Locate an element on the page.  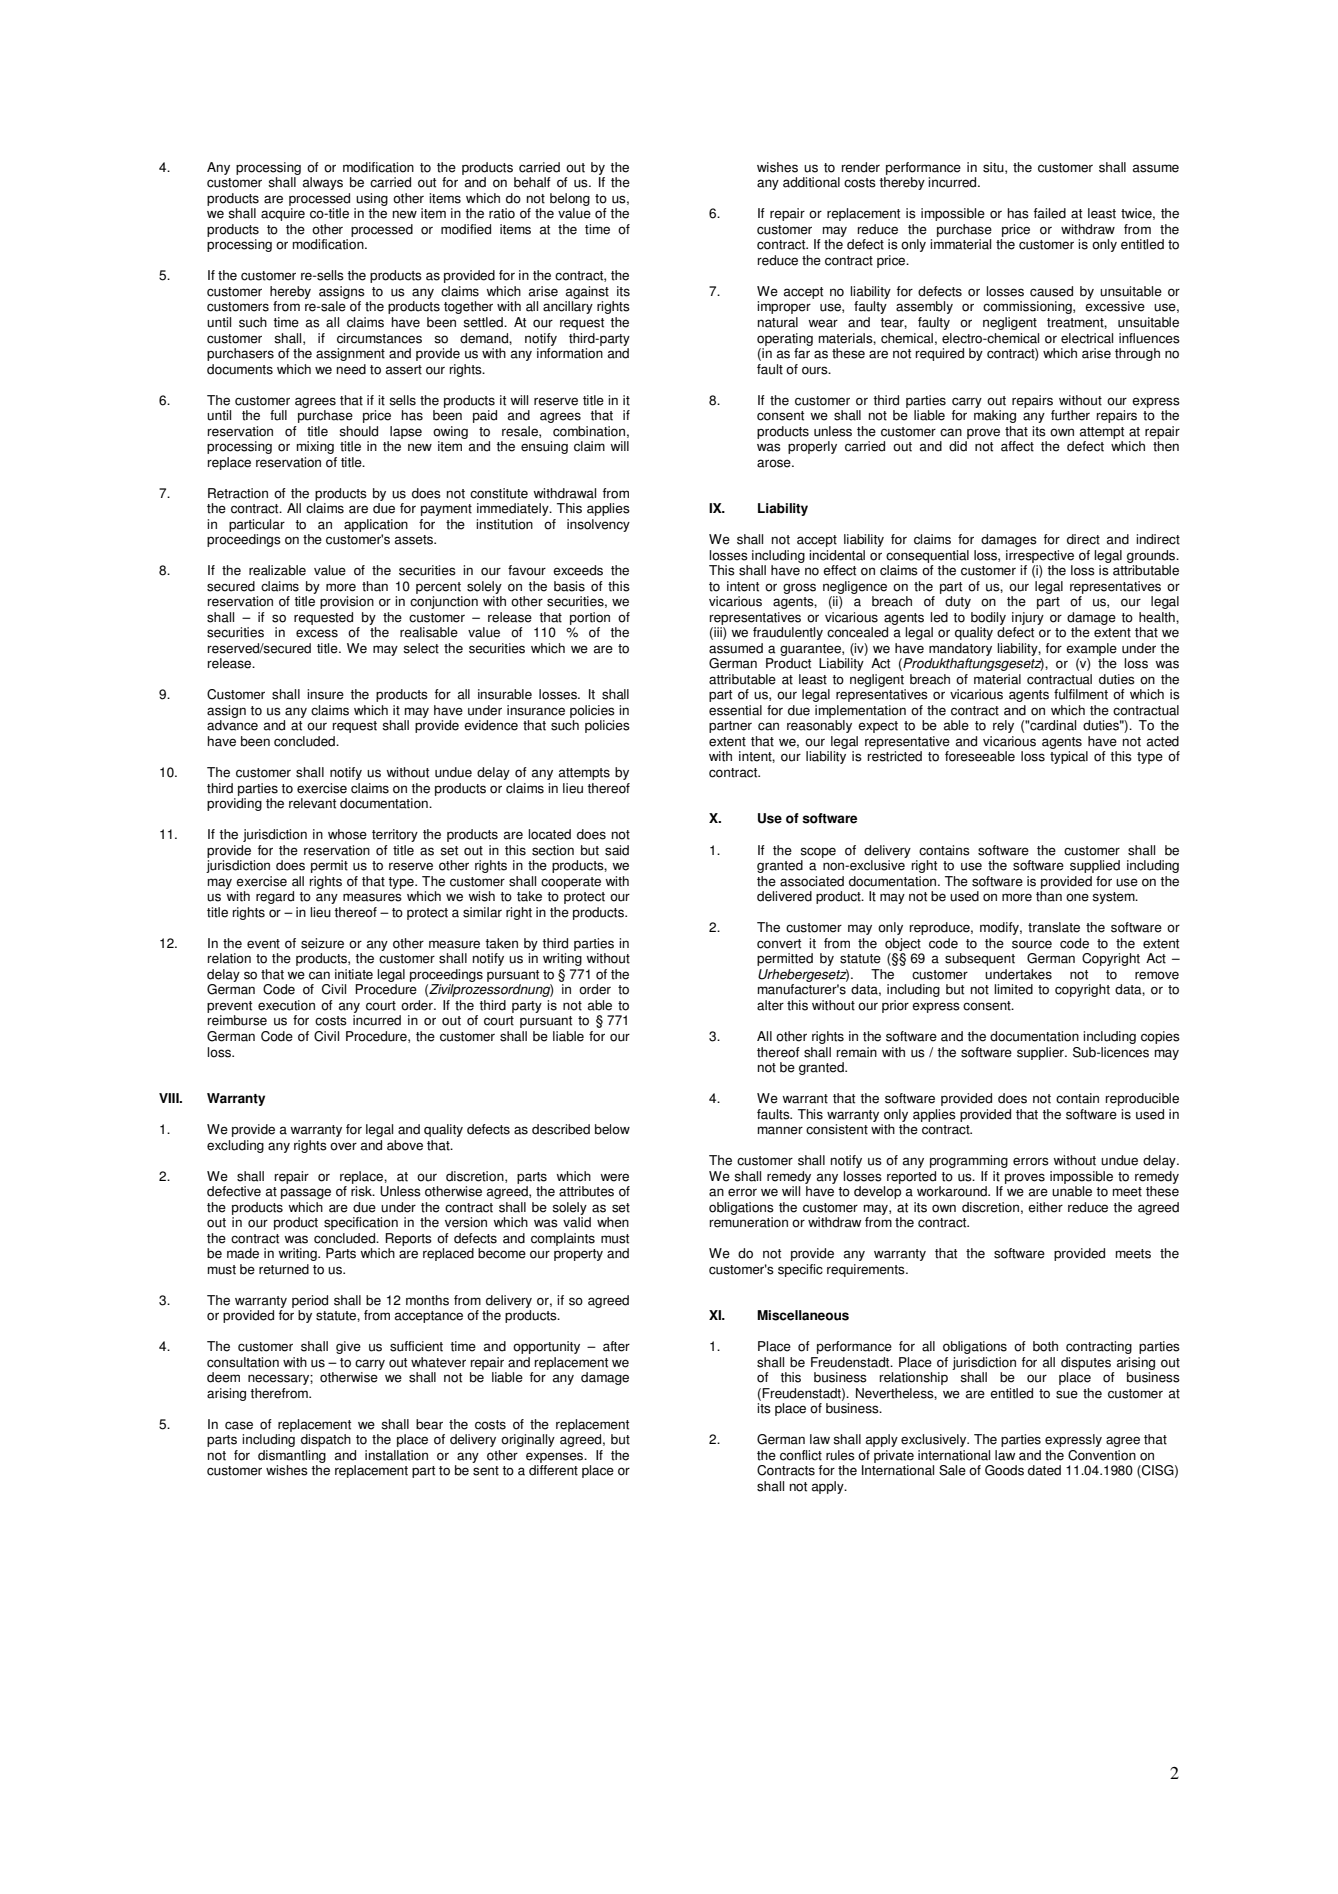
failed is located at coordinates (1050, 213).
